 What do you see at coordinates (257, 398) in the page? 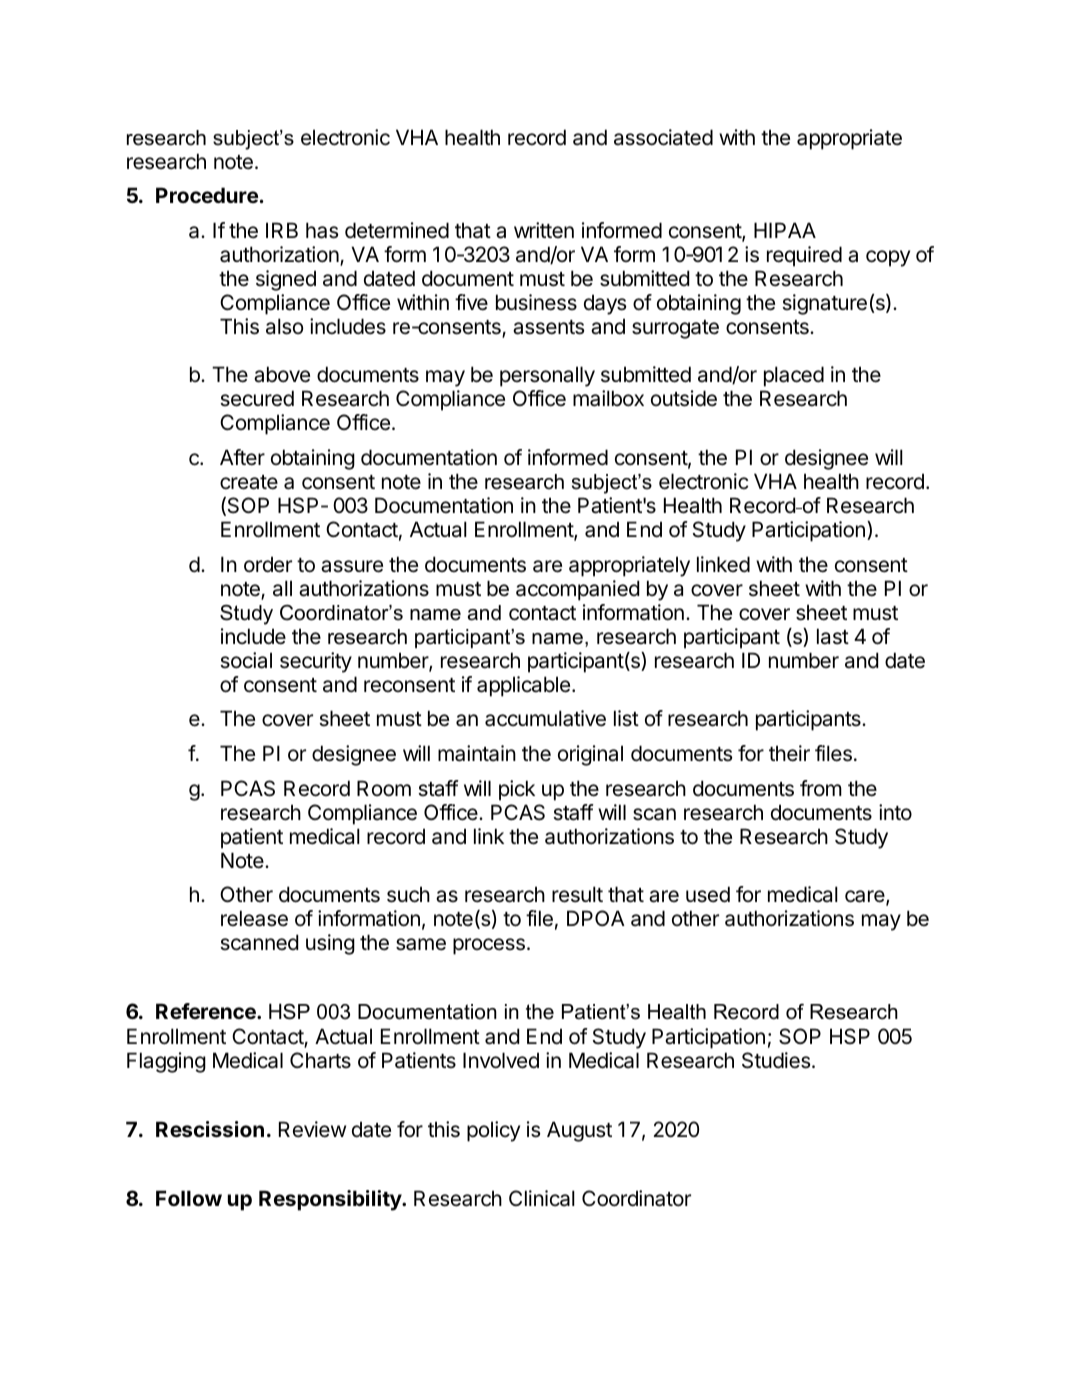
I see `secured` at bounding box center [257, 398].
